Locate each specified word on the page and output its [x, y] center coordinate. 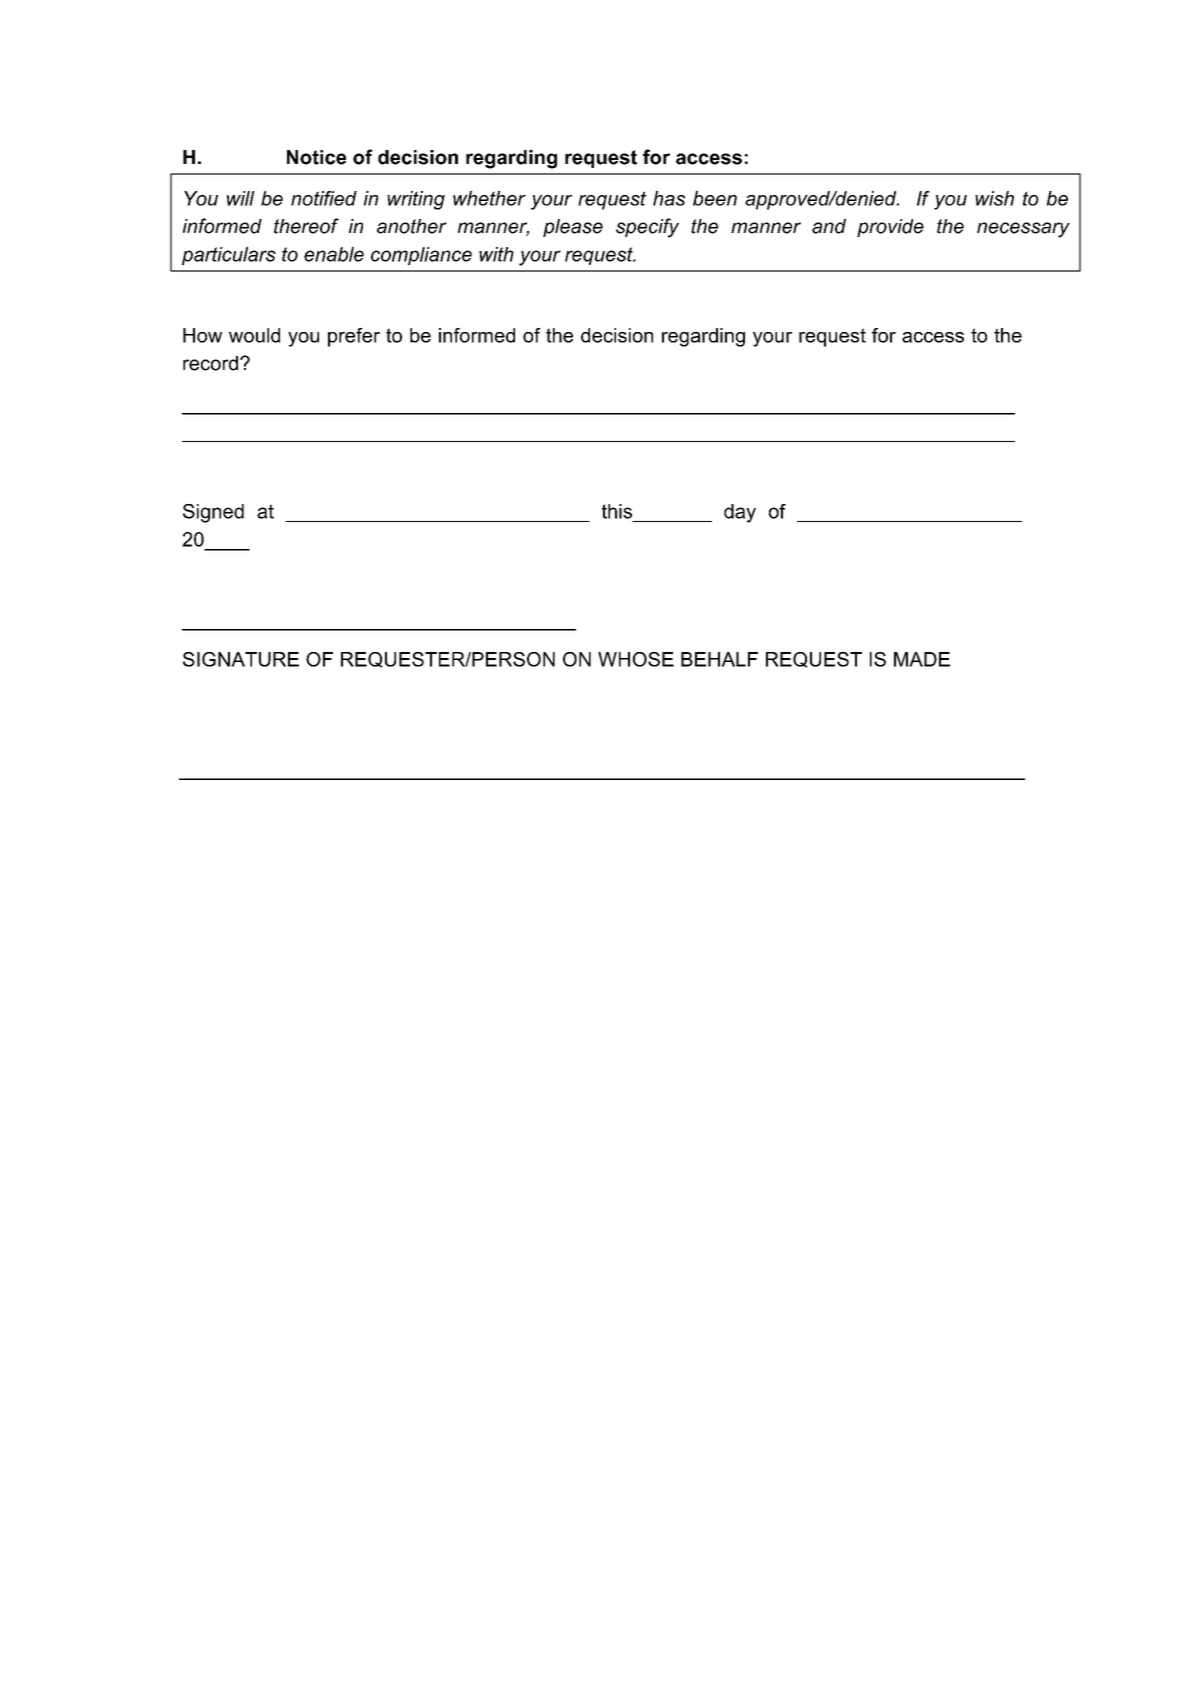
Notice [316, 157]
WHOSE [636, 659]
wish [994, 198]
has [669, 198]
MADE [922, 659]
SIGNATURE [241, 659]
